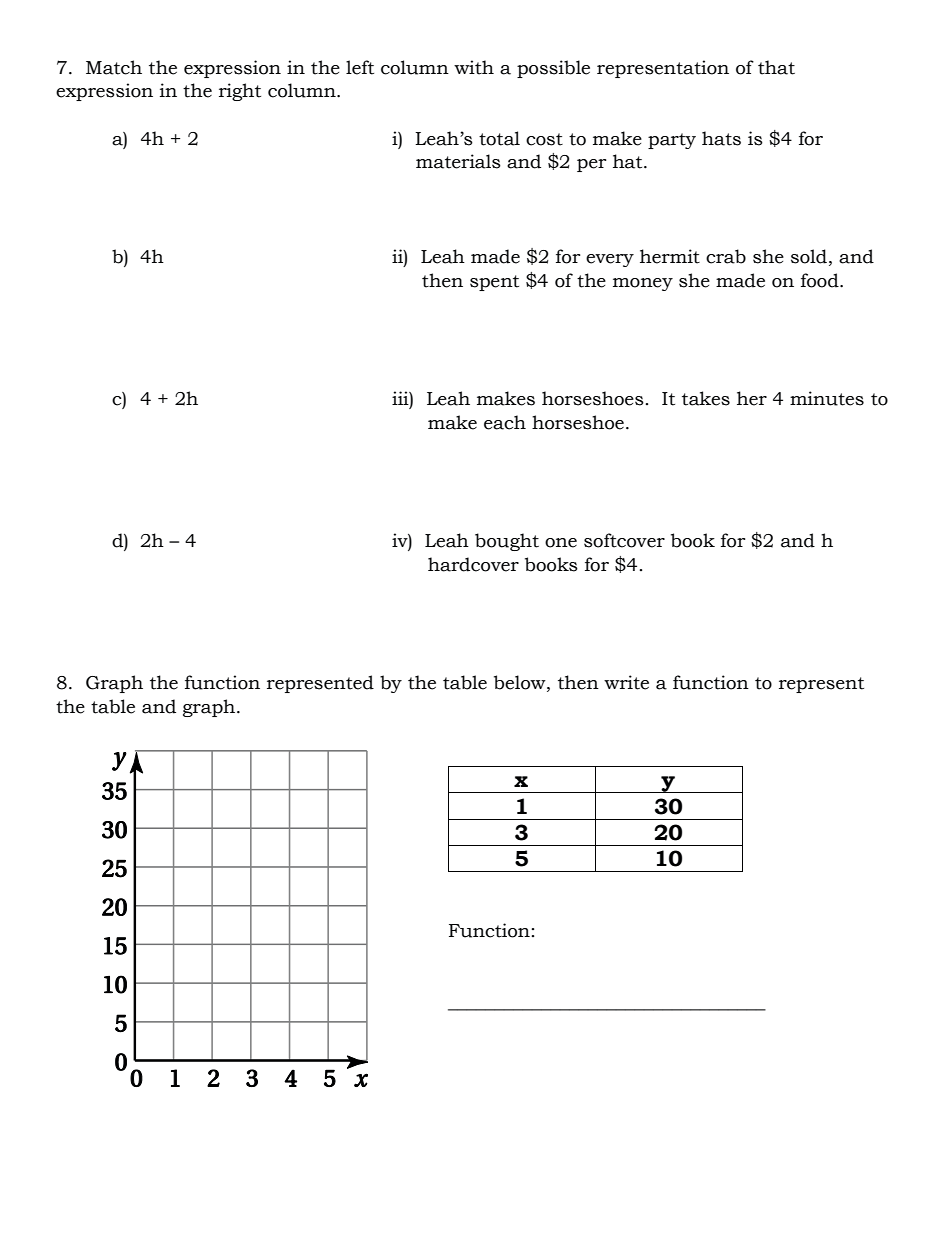 This document has width=952, height=1233. What do you see at coordinates (474, 67) in the document?
I see `with` at bounding box center [474, 67].
